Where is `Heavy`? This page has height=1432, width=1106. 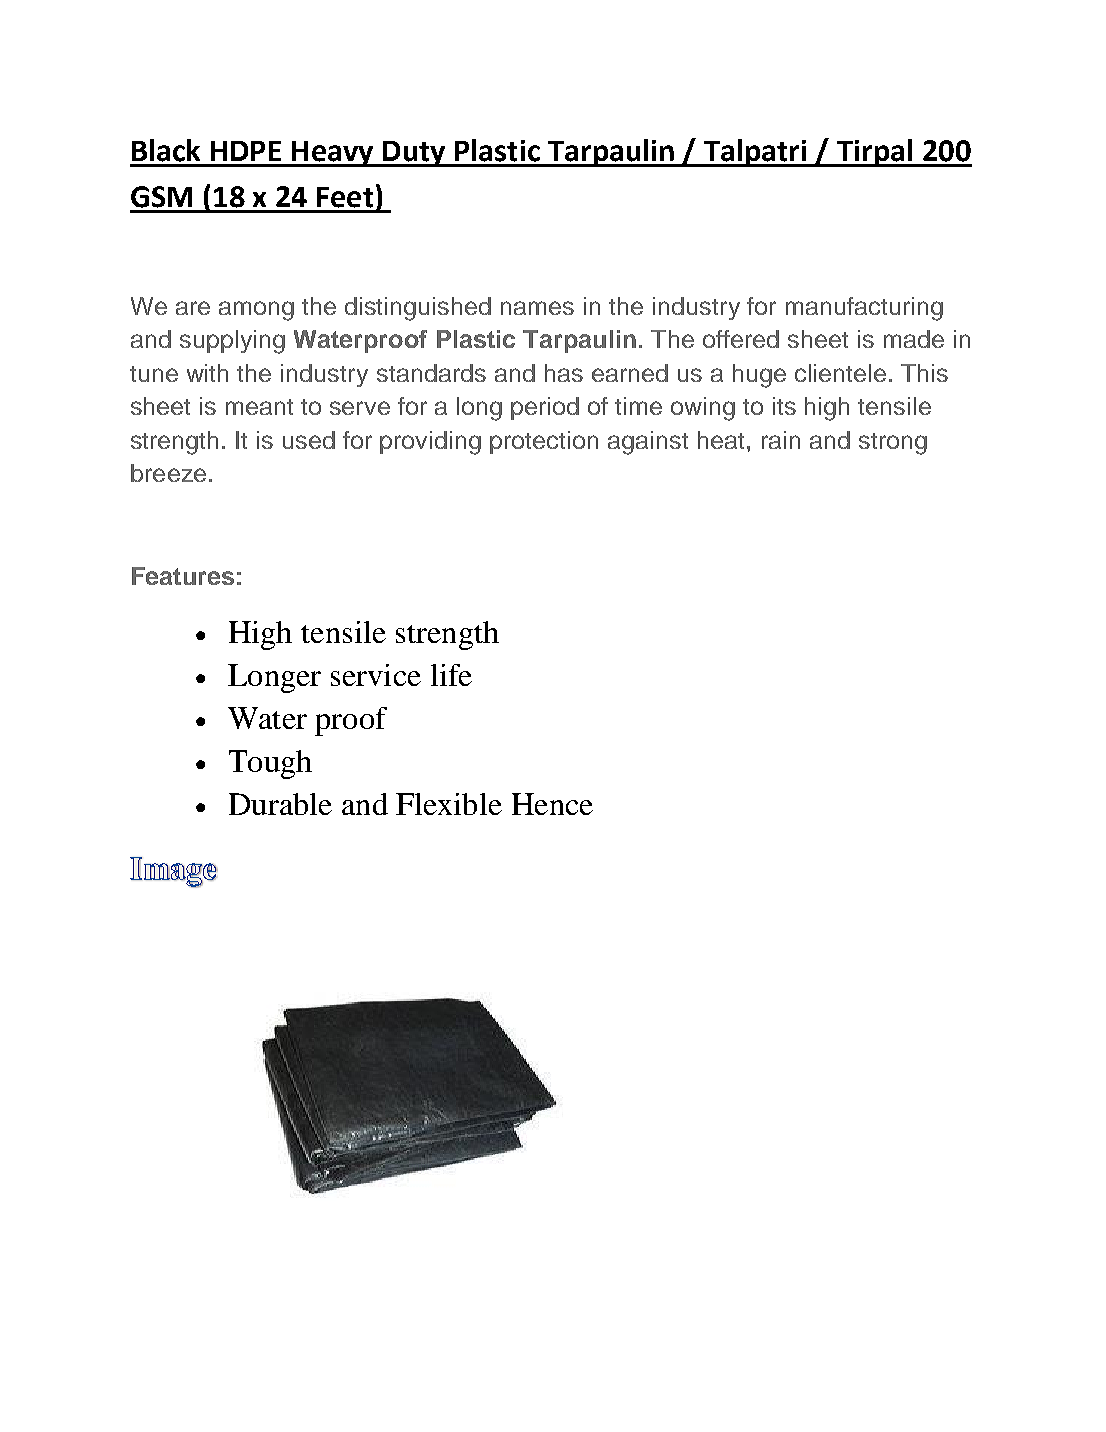
Heavy is located at coordinates (333, 154).
